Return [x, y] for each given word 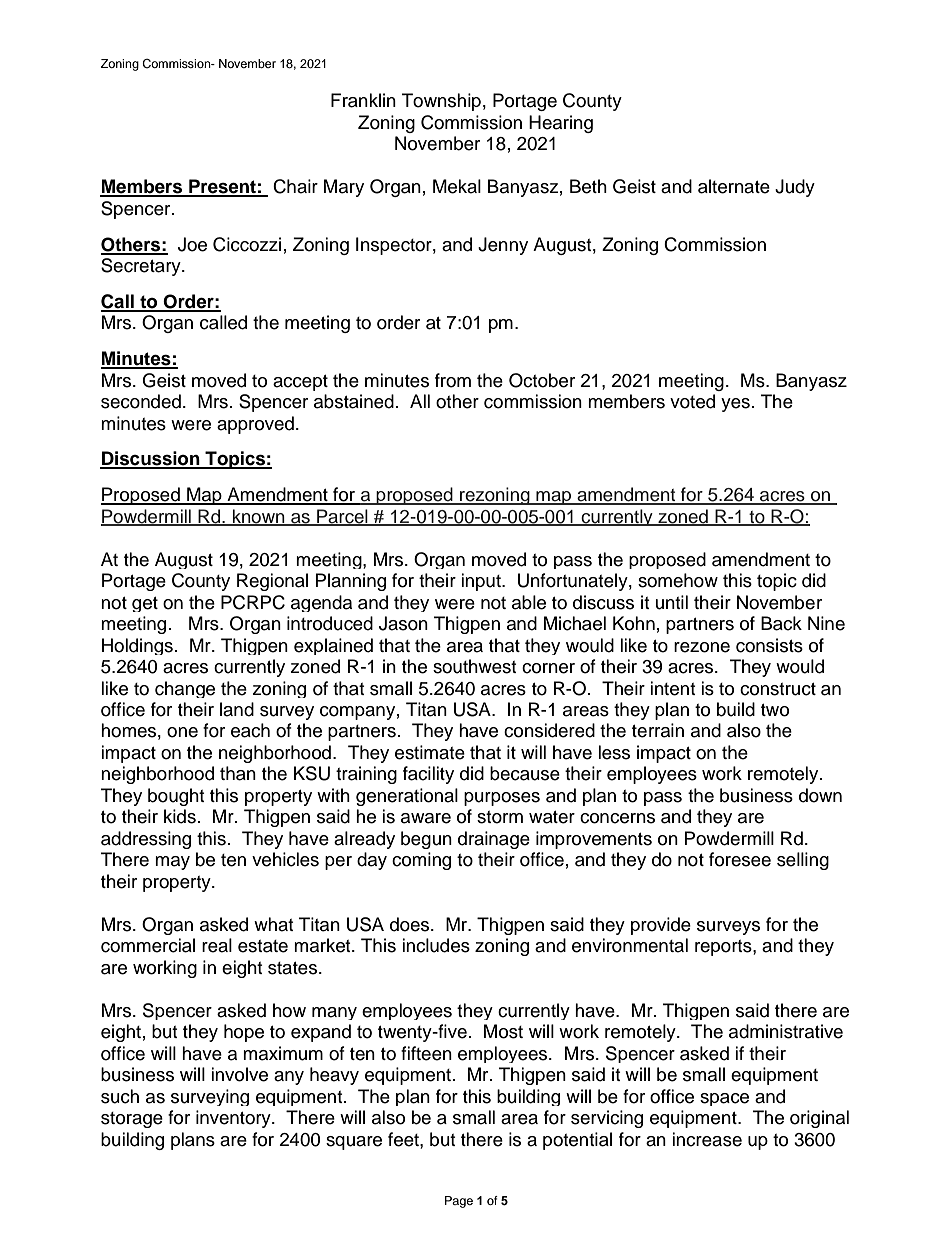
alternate [734, 186]
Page [459, 1202]
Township [441, 102]
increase [707, 1139]
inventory [234, 1119]
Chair [295, 186]
